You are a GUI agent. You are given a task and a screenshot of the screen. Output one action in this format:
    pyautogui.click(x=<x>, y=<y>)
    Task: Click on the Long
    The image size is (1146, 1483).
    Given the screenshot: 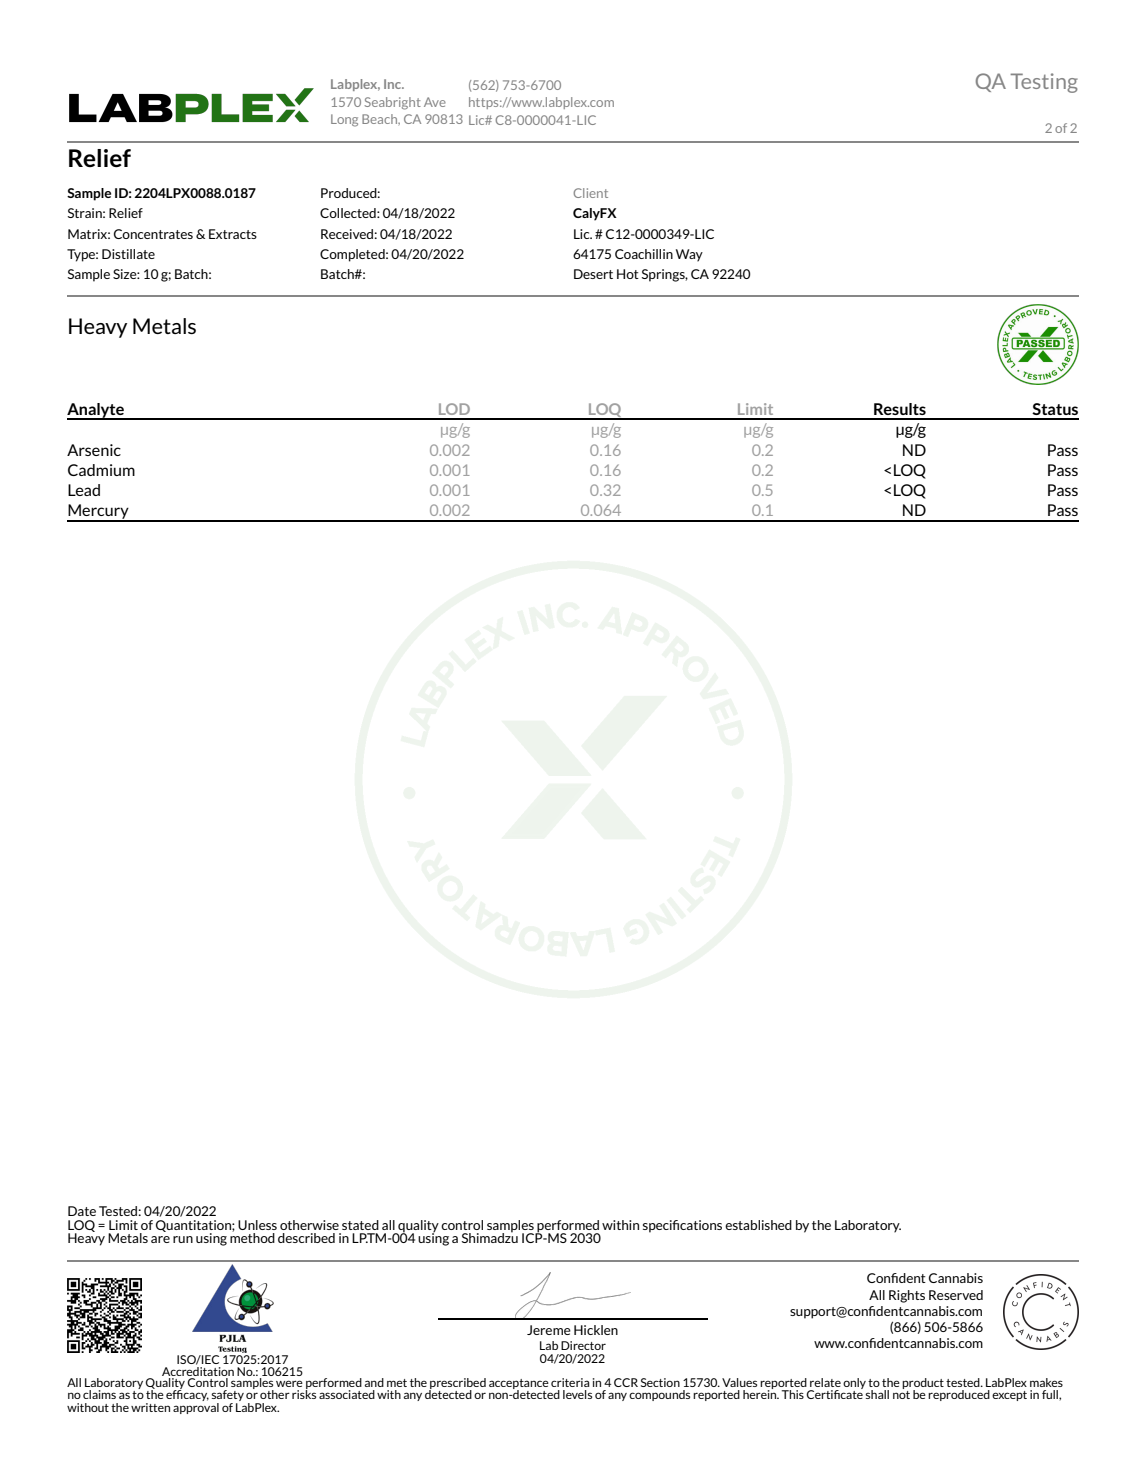 What is the action you would take?
    pyautogui.click(x=344, y=120)
